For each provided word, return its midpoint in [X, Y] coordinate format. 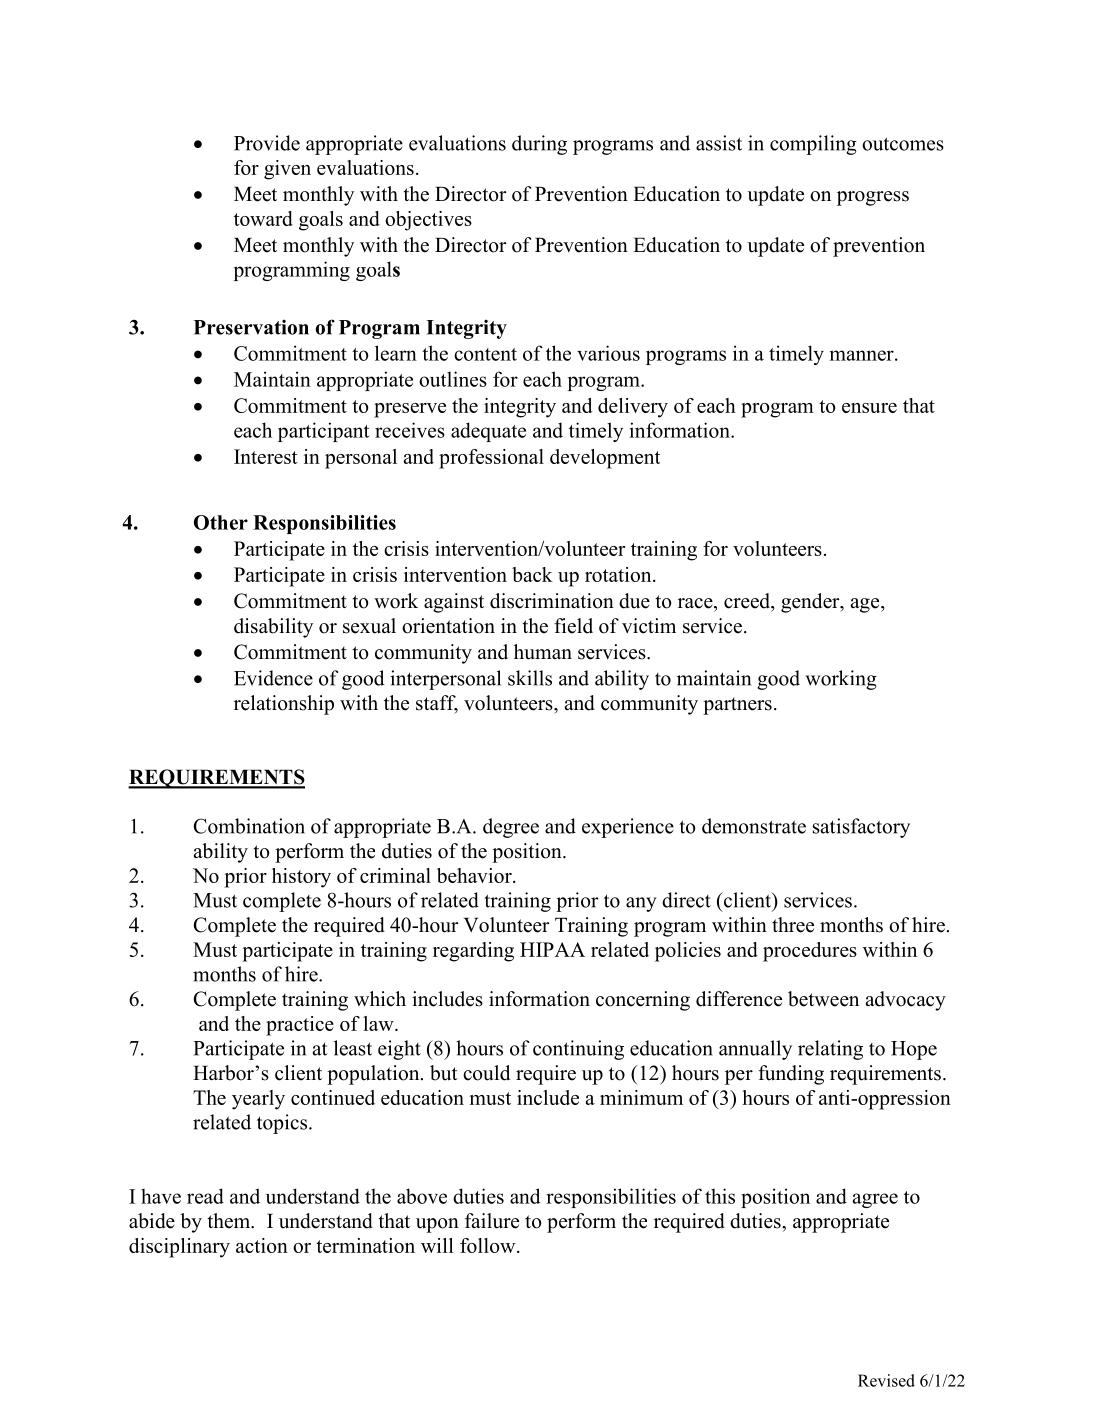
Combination [249, 826]
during [539, 145]
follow [489, 1245]
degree [511, 828]
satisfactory [861, 828]
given [287, 170]
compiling [813, 145]
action [262, 1245]
